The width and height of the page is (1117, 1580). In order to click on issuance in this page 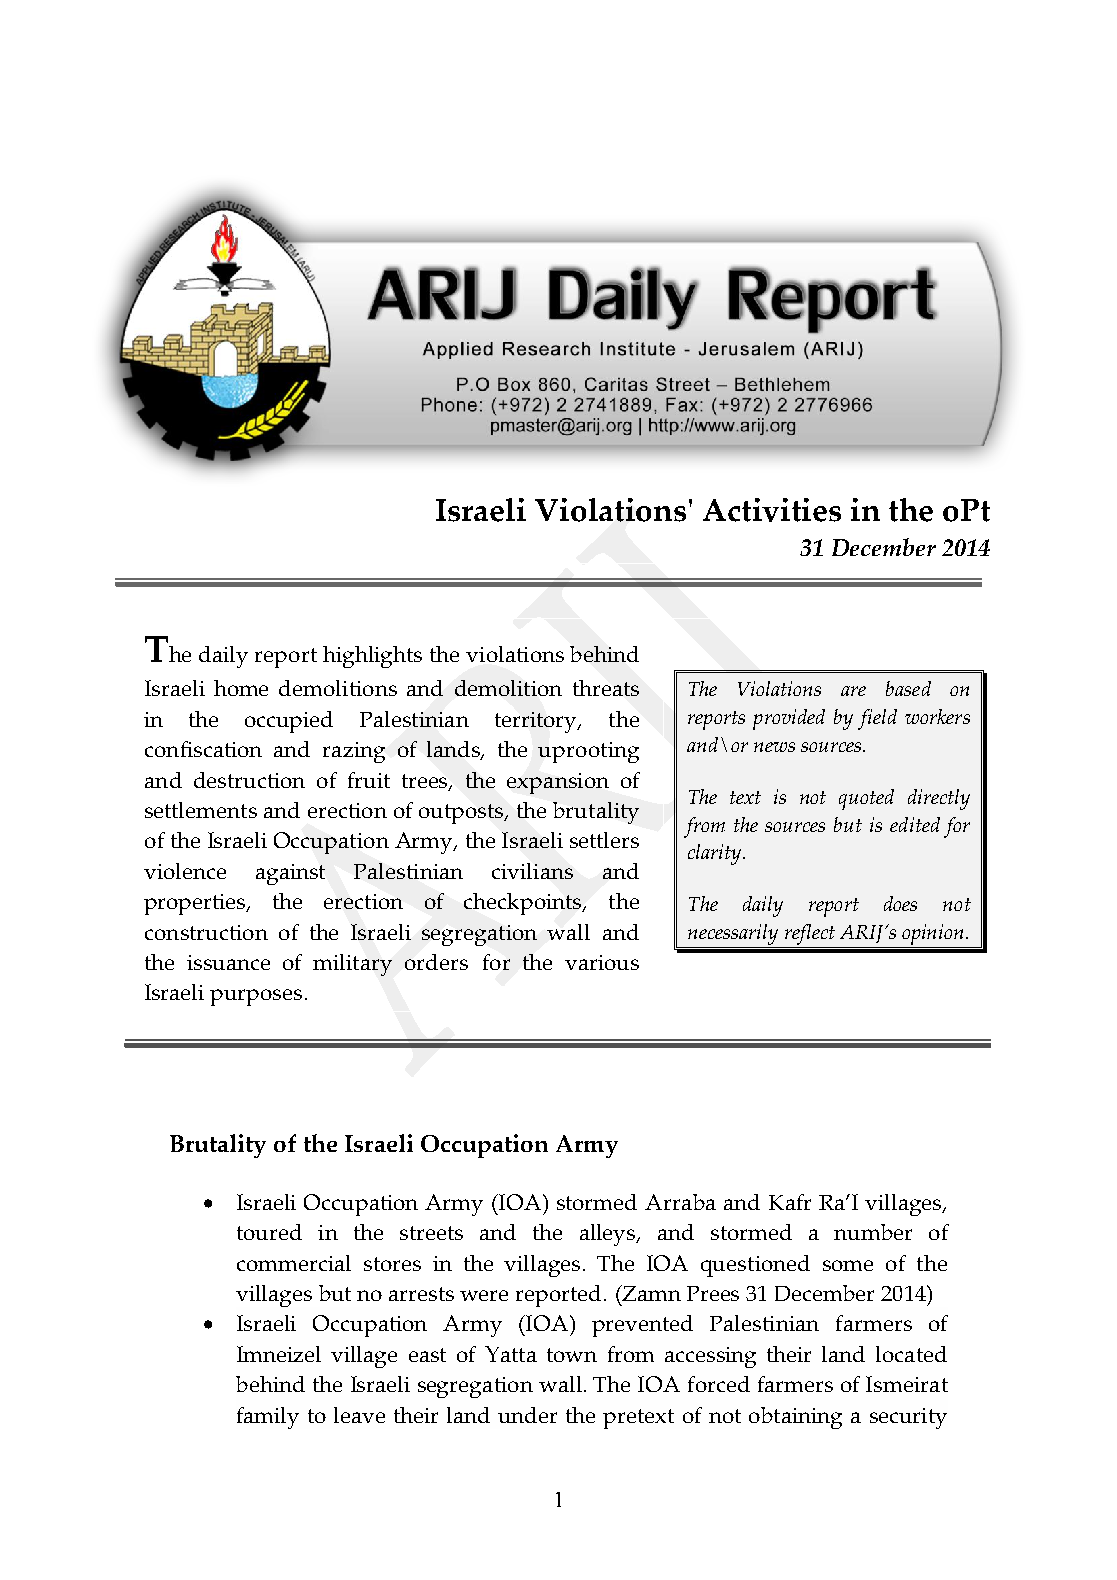, I will do `click(228, 962)`.
